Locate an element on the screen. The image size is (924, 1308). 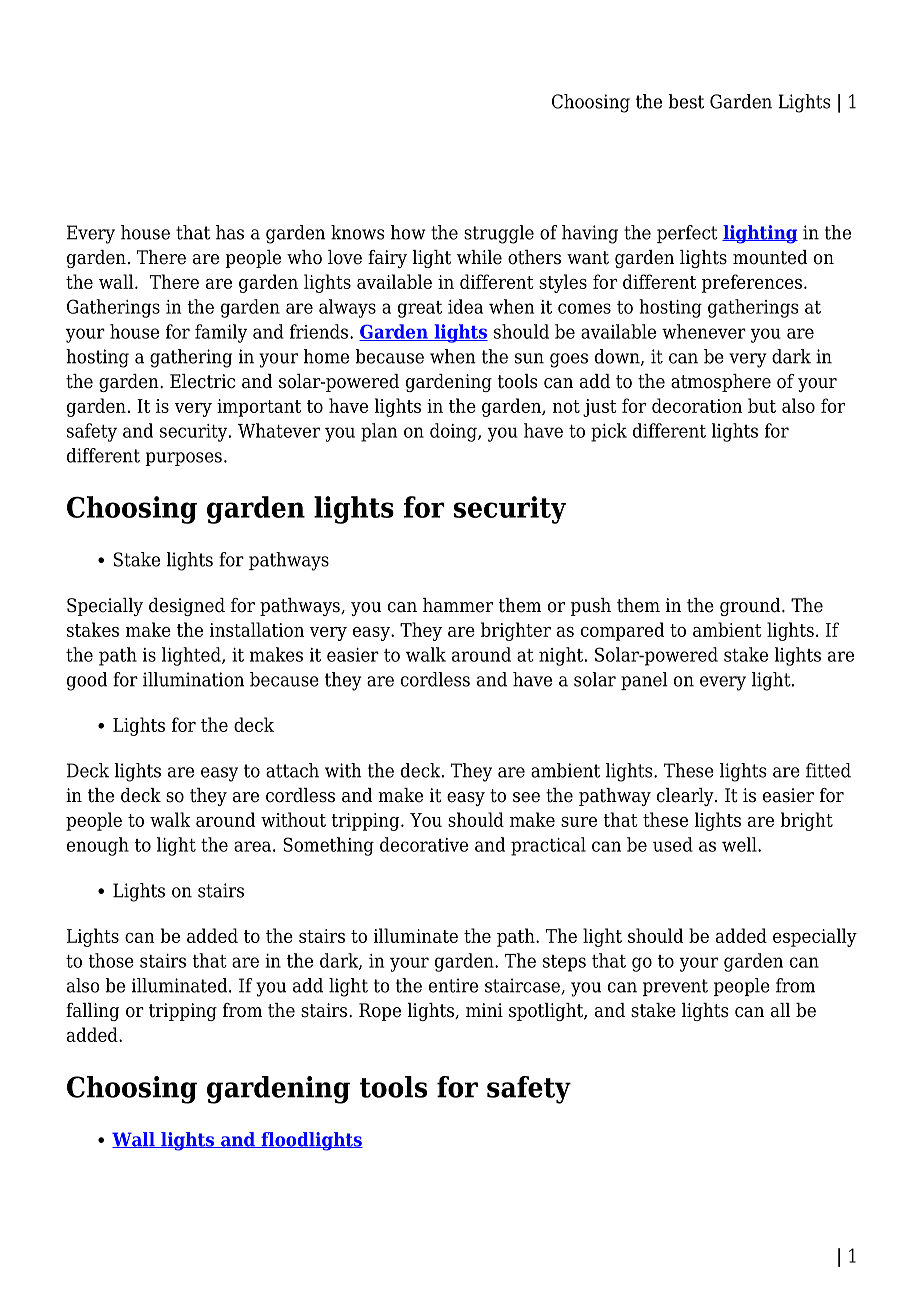
has is located at coordinates (230, 232).
